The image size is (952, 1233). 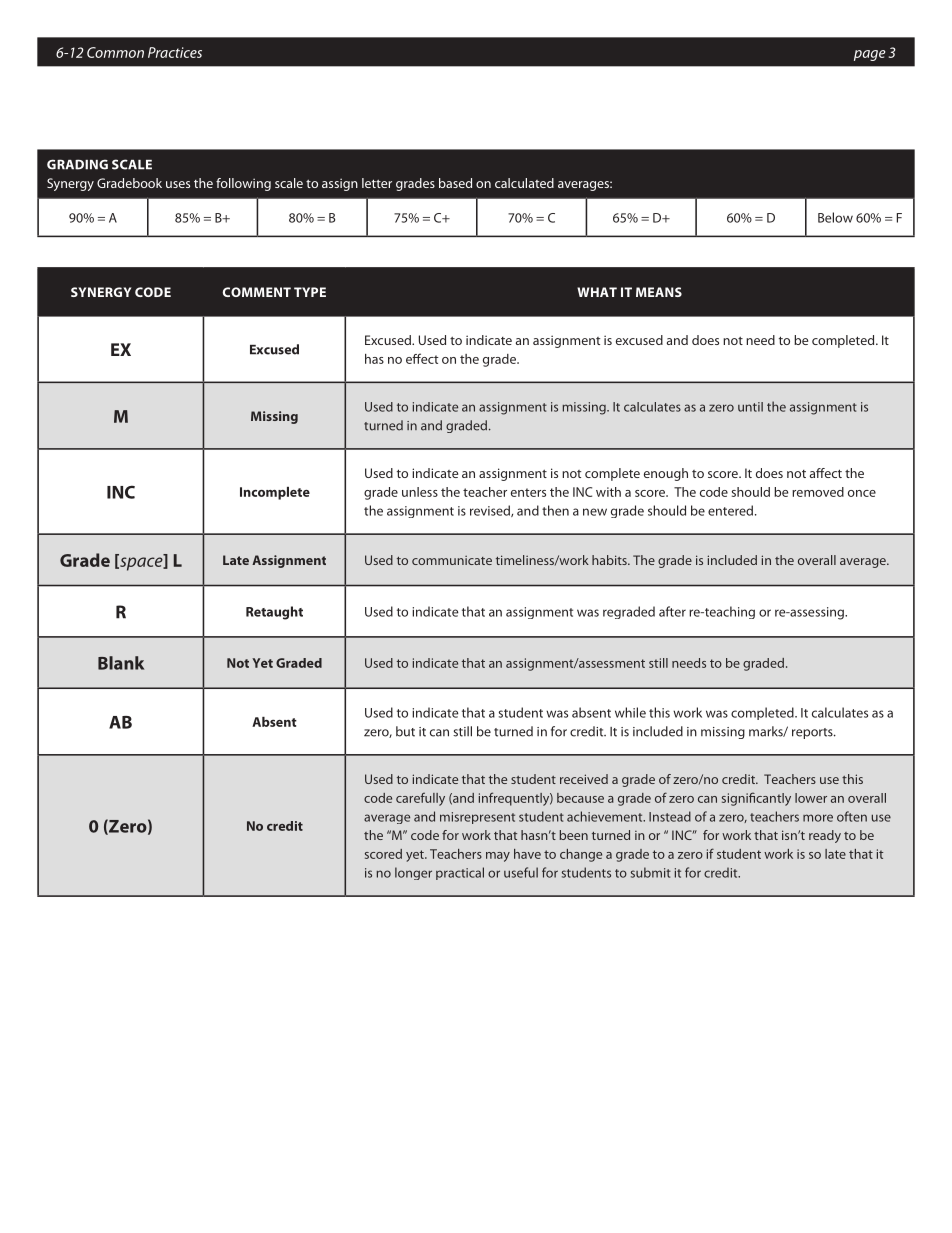 I want to click on ready, so click(x=825, y=836).
